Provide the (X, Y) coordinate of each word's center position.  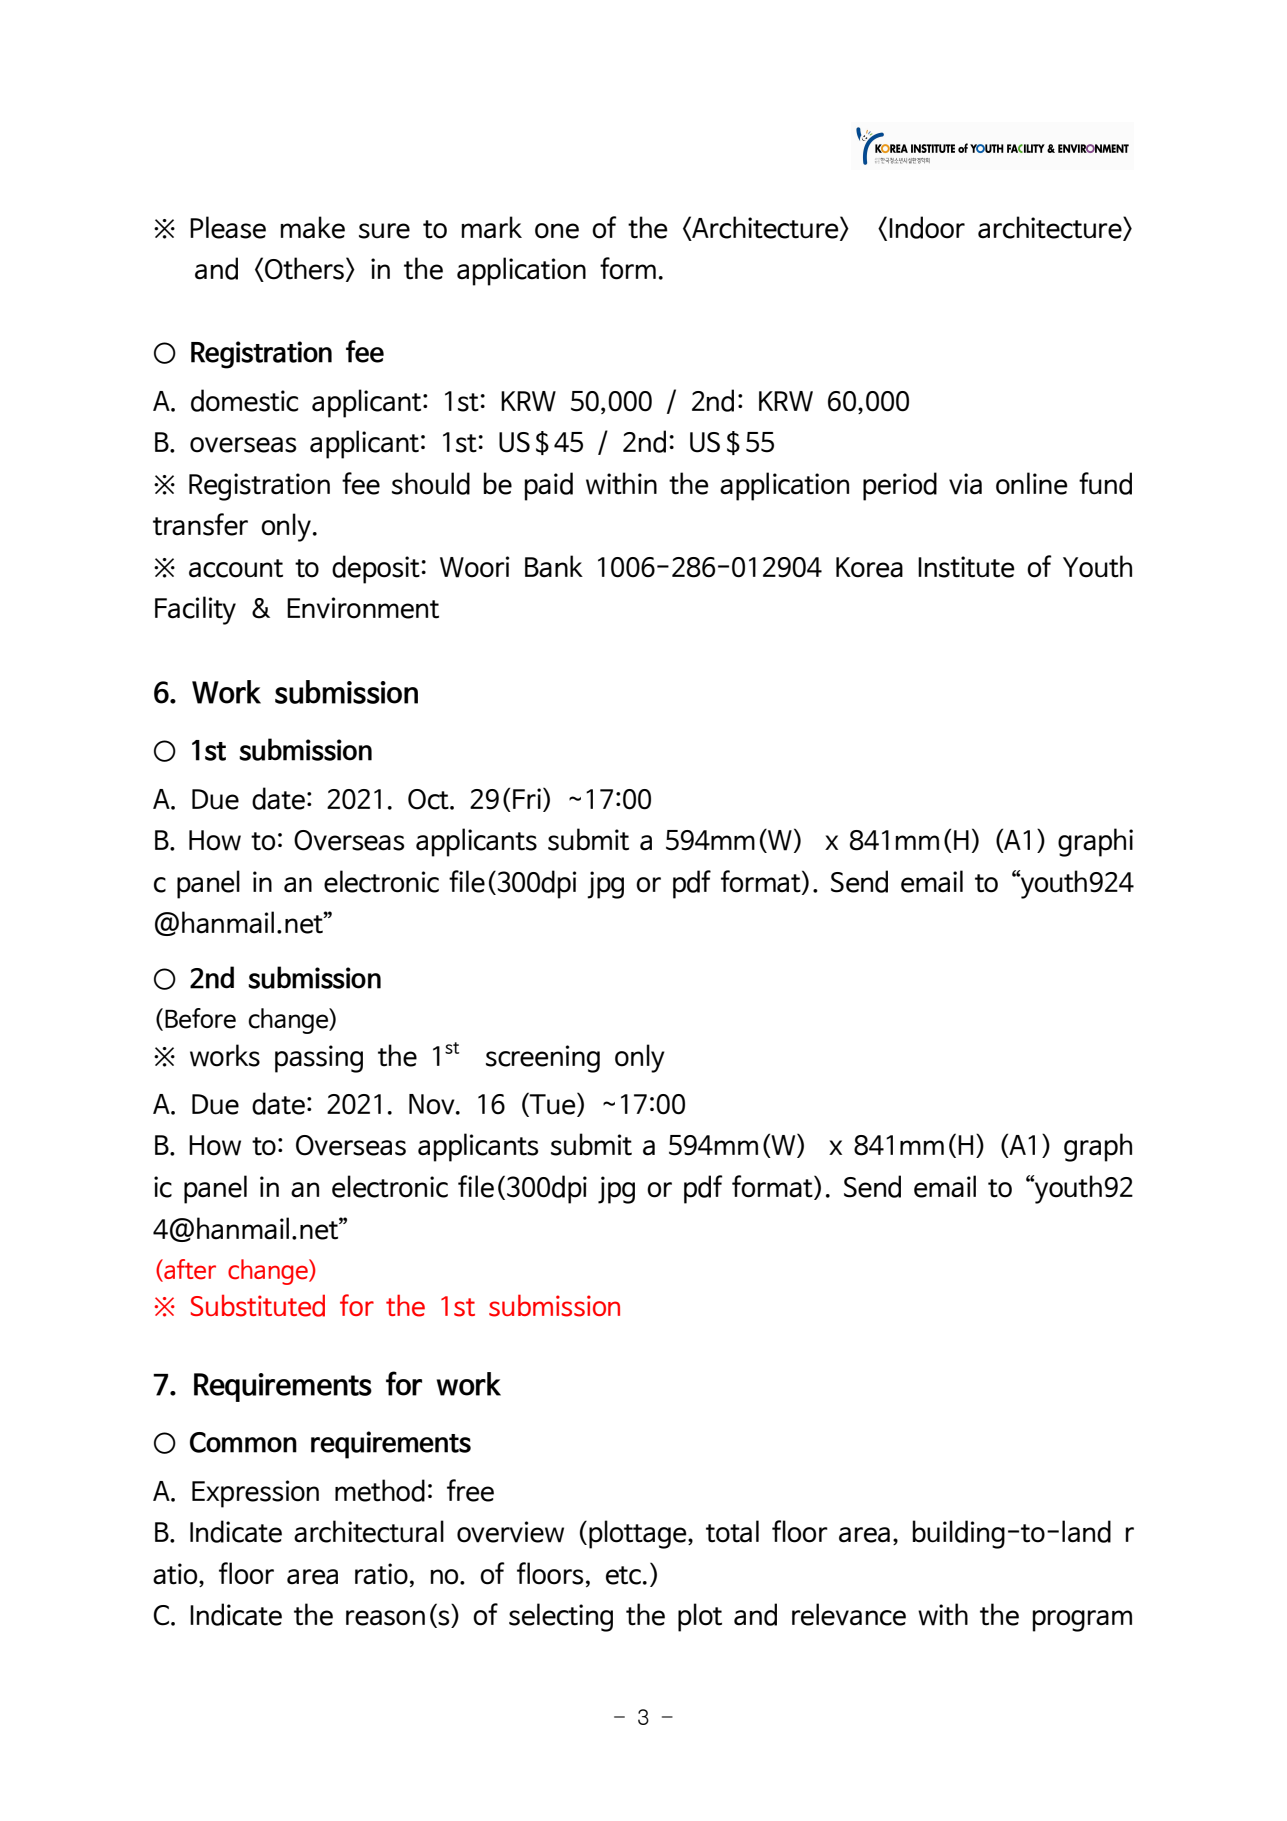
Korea (869, 567)
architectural (369, 1531)
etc (623, 1575)
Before (200, 1018)
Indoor (927, 227)
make (313, 227)
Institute (966, 567)
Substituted (258, 1305)
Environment (363, 608)
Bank (554, 566)
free (470, 1490)
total (732, 1531)
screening (543, 1059)
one (557, 231)
